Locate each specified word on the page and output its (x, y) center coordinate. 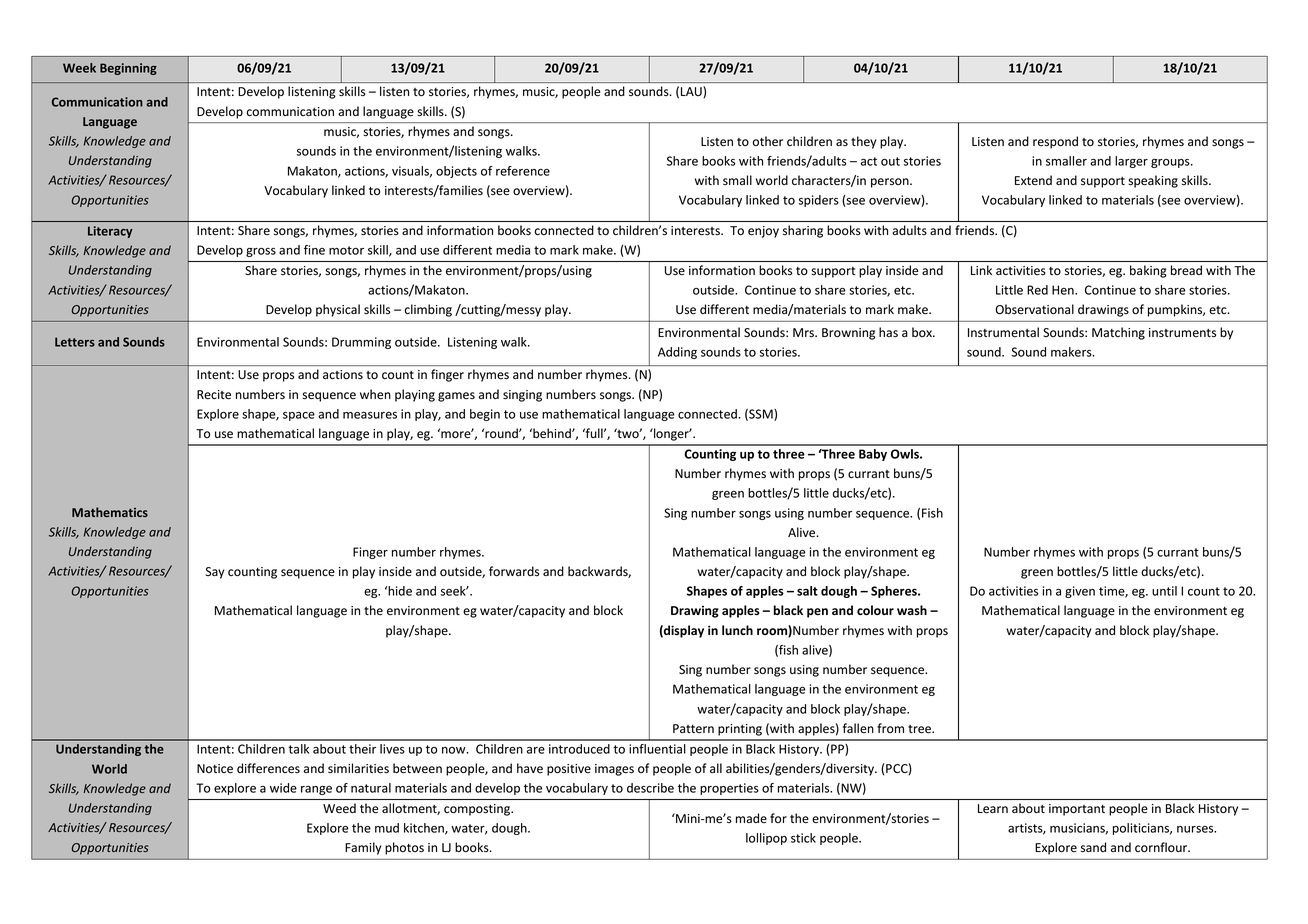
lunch (737, 630)
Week (79, 68)
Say (215, 573)
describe (650, 788)
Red (1037, 290)
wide (283, 788)
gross (261, 252)
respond (1055, 142)
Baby (873, 455)
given (1080, 592)
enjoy (763, 232)
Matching (1118, 333)
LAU (692, 92)
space (299, 416)
